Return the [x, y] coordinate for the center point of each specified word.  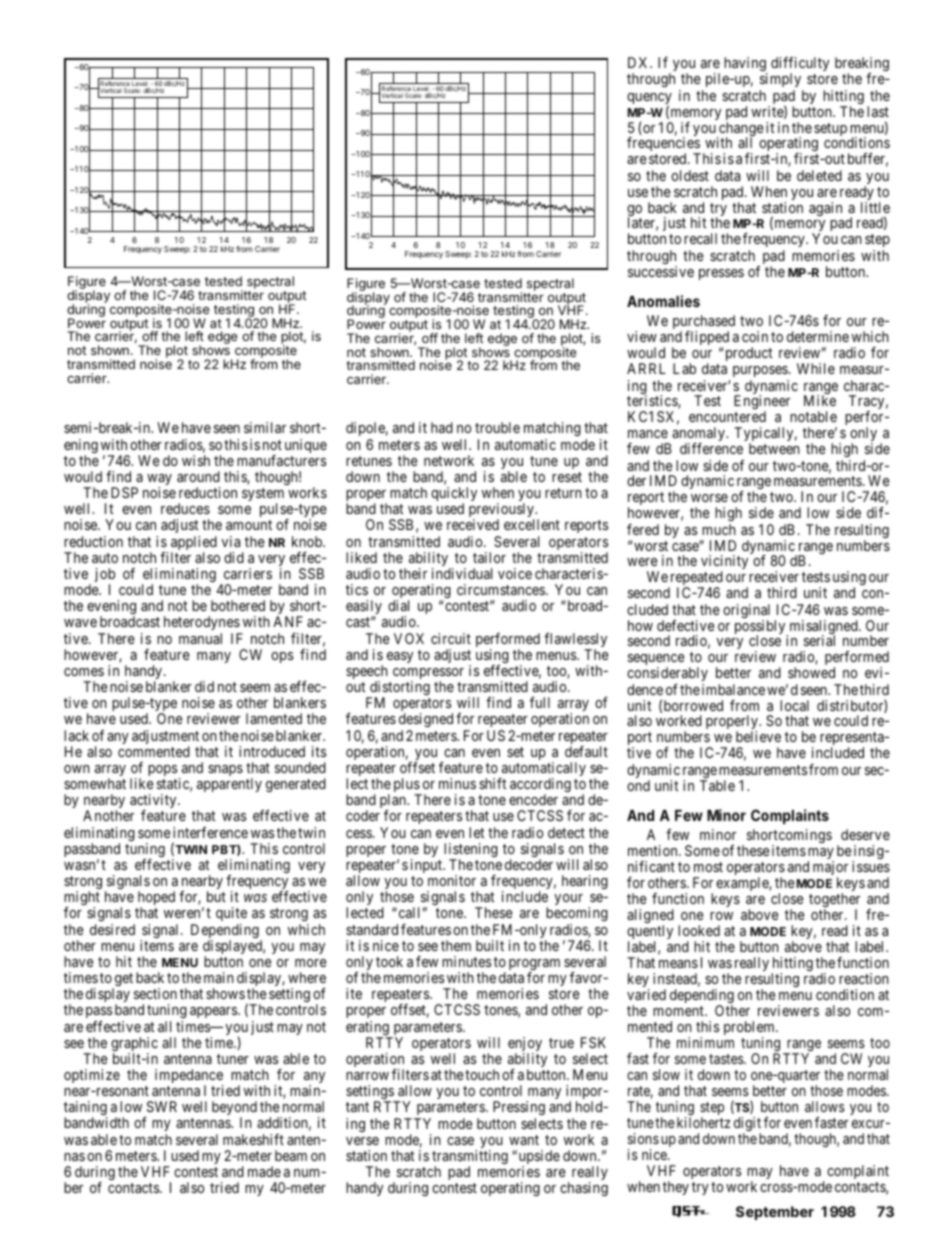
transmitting [470, 1158]
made [264, 1171]
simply [782, 82]
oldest [690, 175]
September [775, 1213]
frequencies [664, 145]
